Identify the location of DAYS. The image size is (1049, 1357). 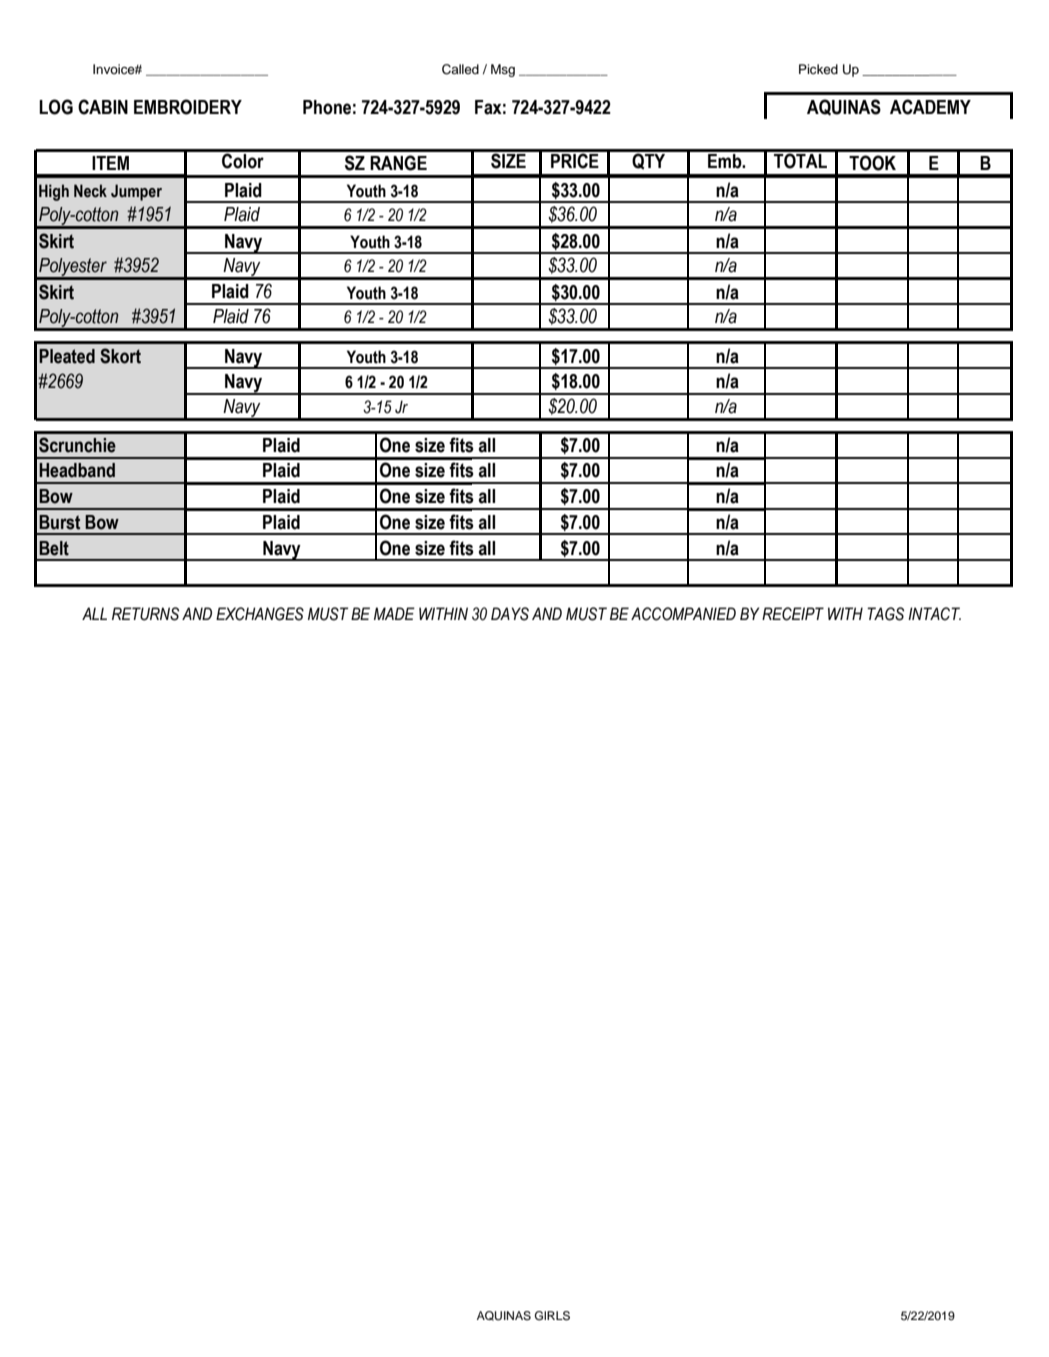
(510, 614).
